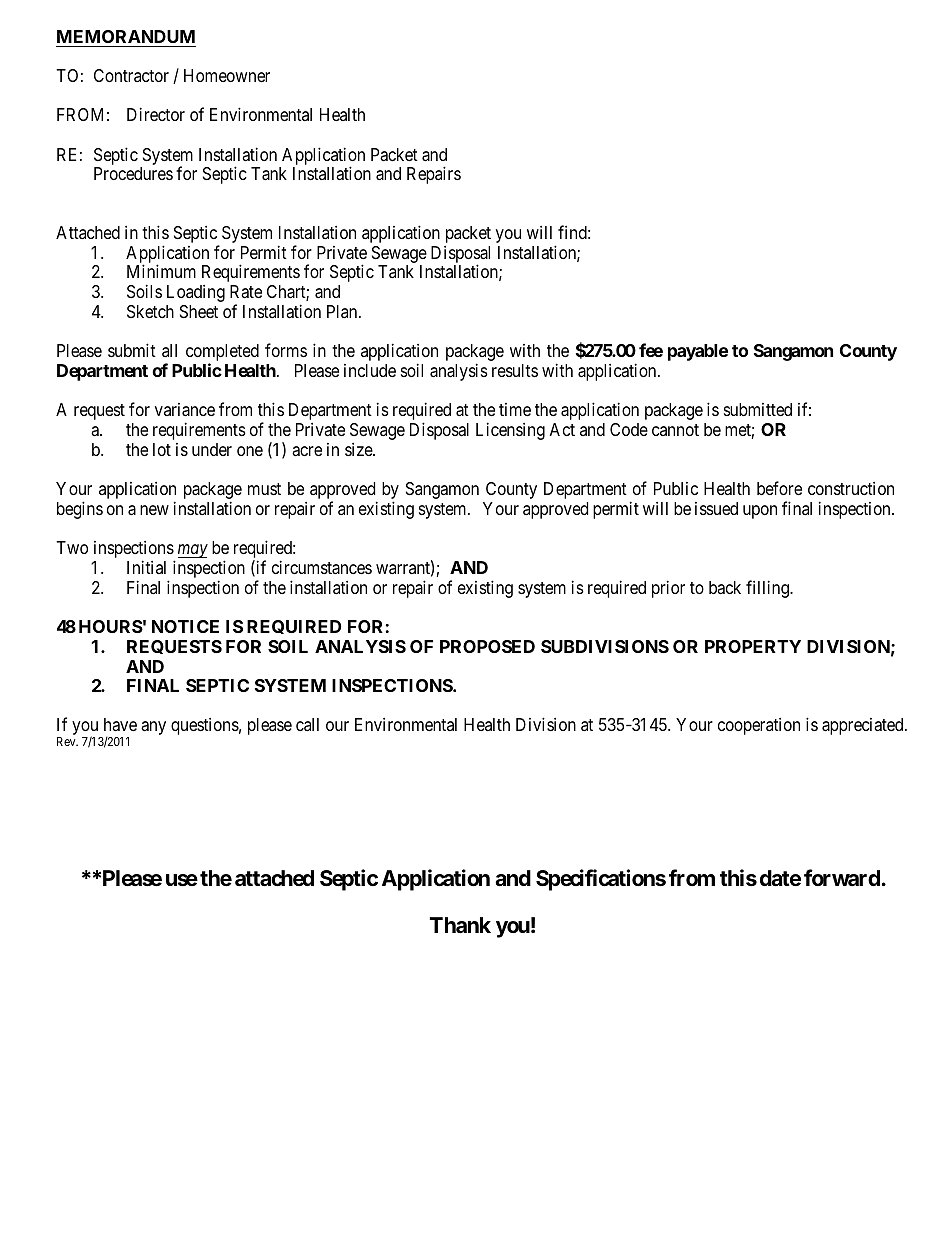 Image resolution: width=952 pixels, height=1233 pixels. What do you see at coordinates (154, 510) in the image?
I see `new` at bounding box center [154, 510].
